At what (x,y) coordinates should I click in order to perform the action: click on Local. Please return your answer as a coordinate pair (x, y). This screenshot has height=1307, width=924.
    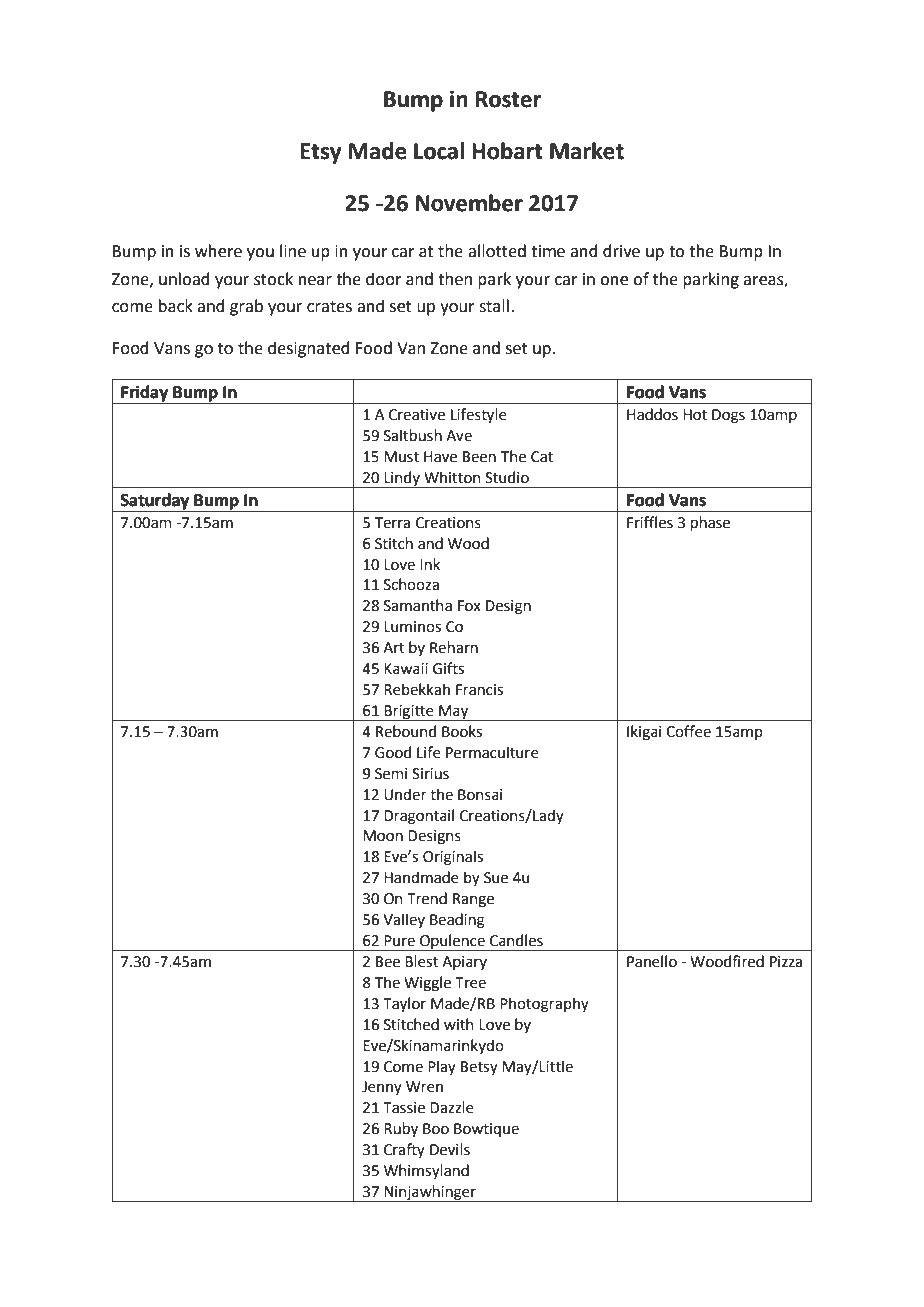
    Looking at the image, I should click on (439, 151).
